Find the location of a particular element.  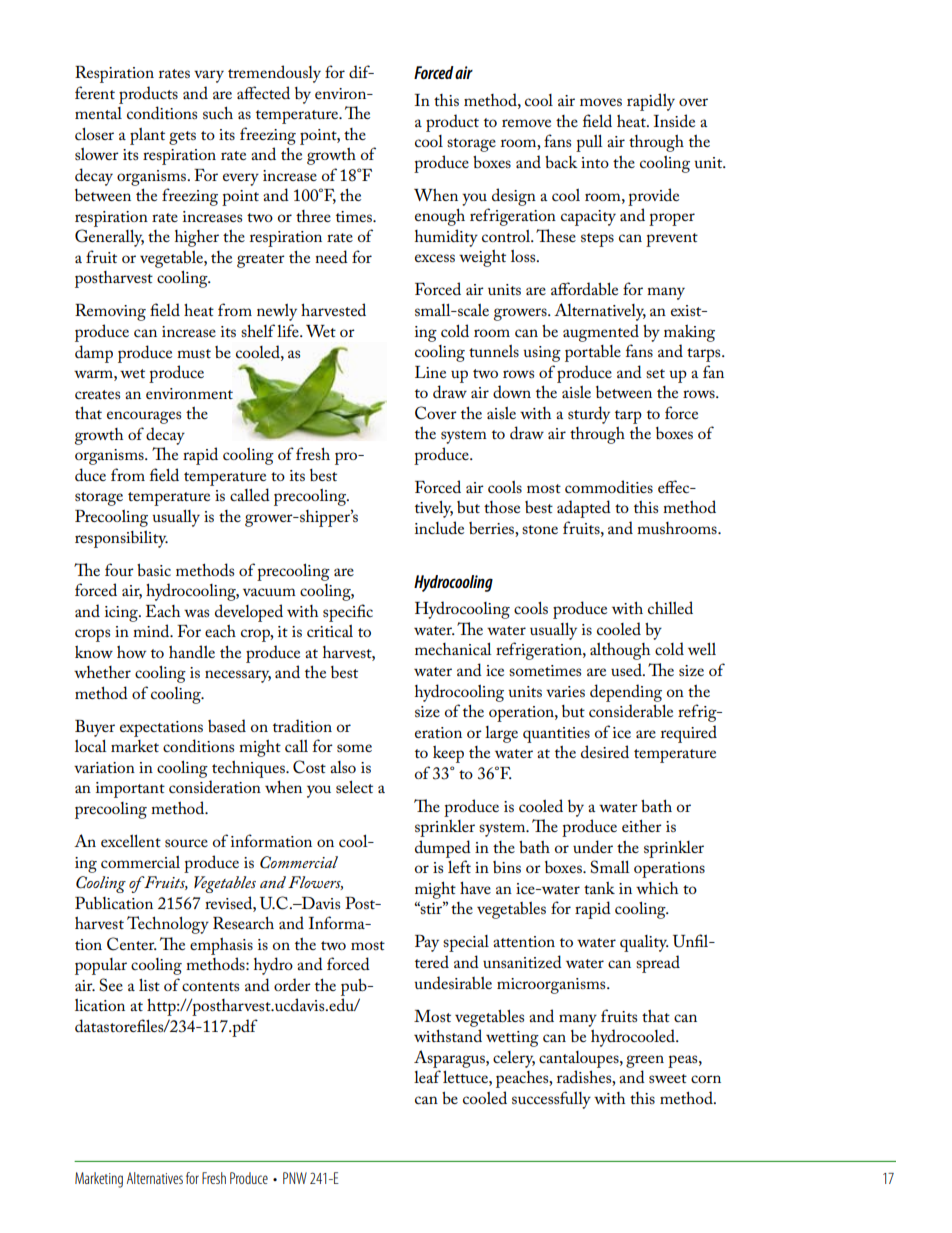

dumped is located at coordinates (443, 849).
